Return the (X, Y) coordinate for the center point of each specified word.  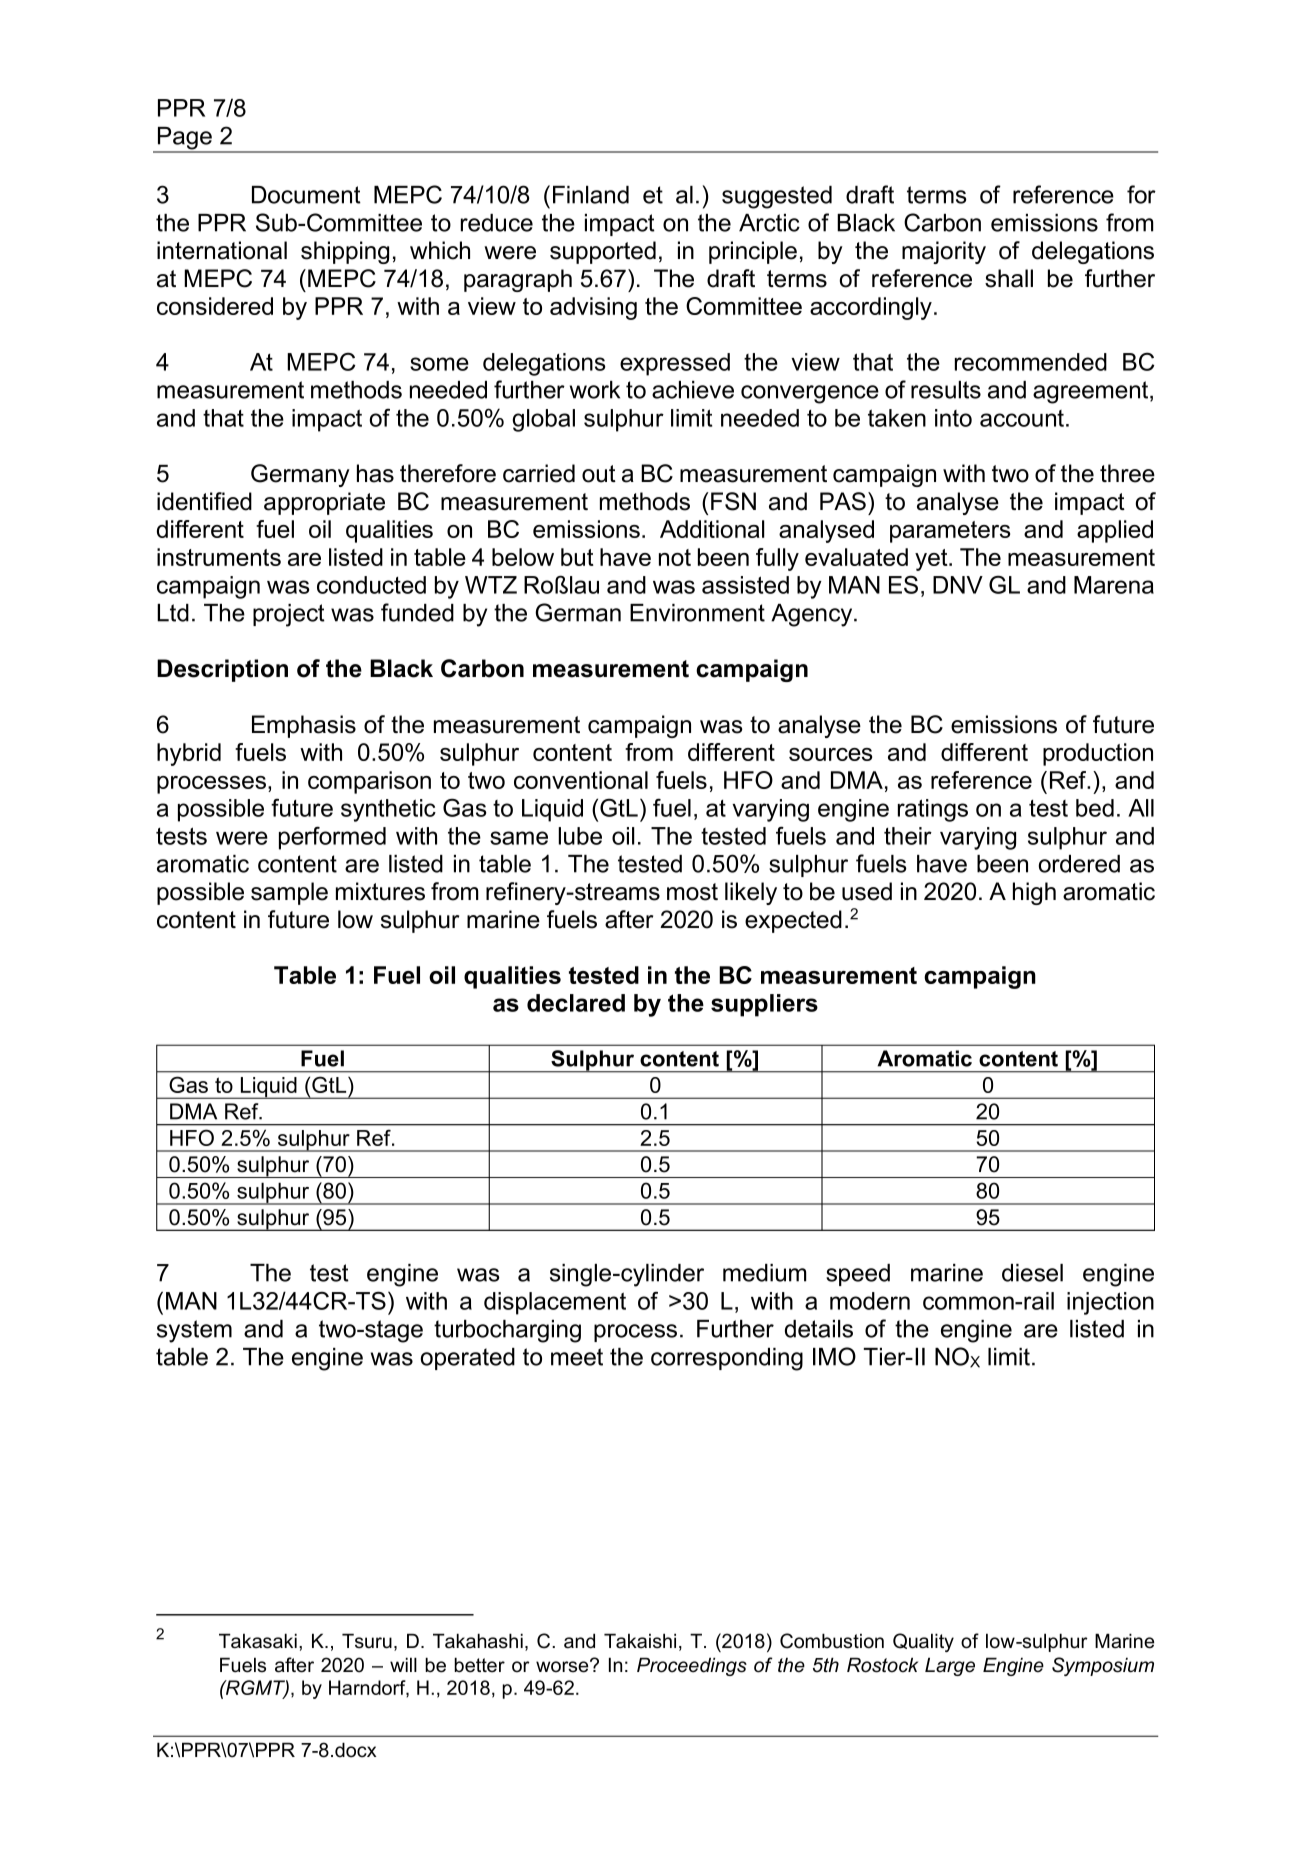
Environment (697, 613)
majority (944, 252)
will (403, 1664)
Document (306, 195)
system (194, 1331)
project (289, 615)
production (1098, 754)
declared (576, 1003)
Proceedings (692, 1666)
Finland (591, 195)
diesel (1032, 1273)
